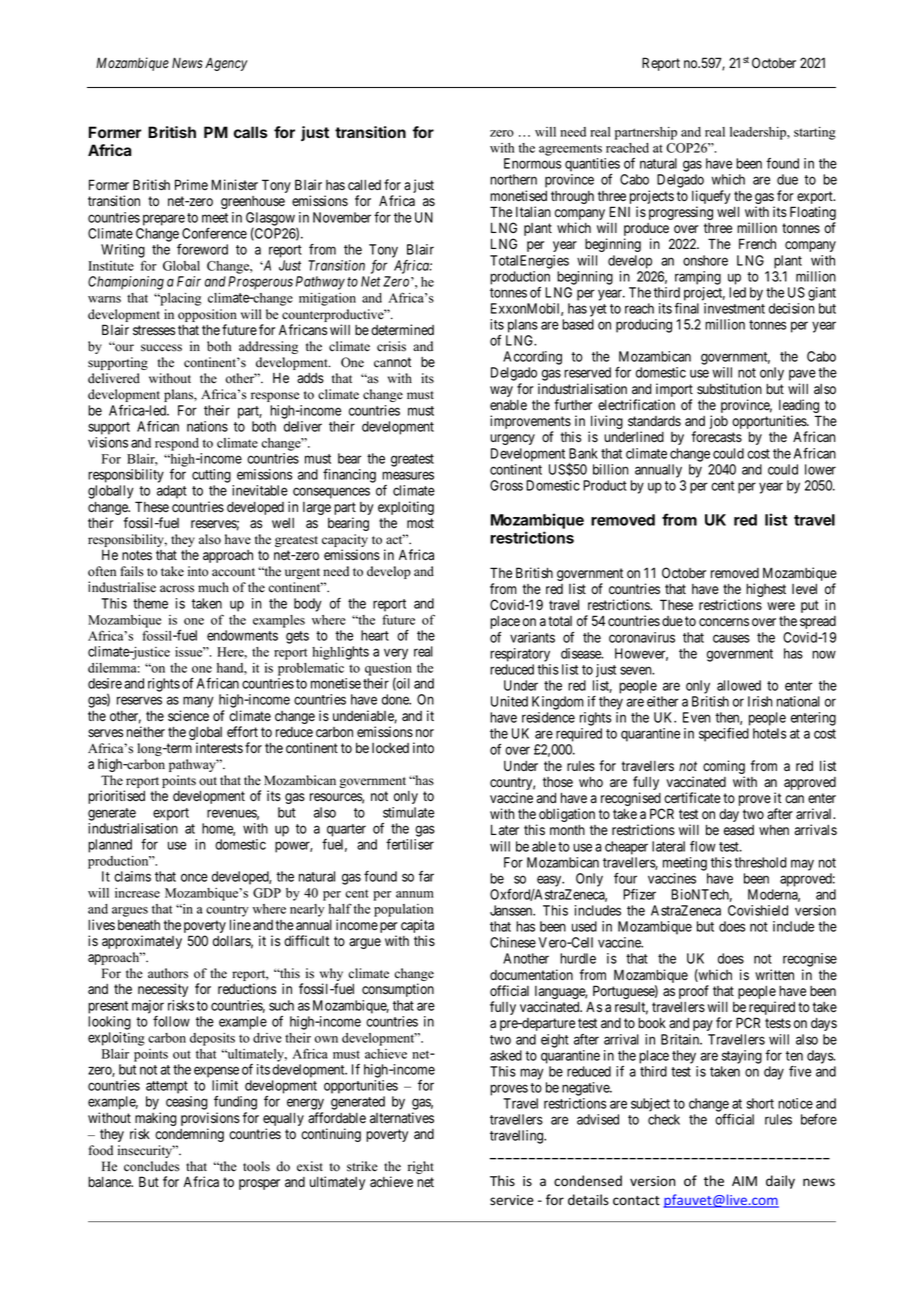 The image size is (924, 1308). What do you see at coordinates (116, 797) in the document?
I see `prioritised` at bounding box center [116, 797].
